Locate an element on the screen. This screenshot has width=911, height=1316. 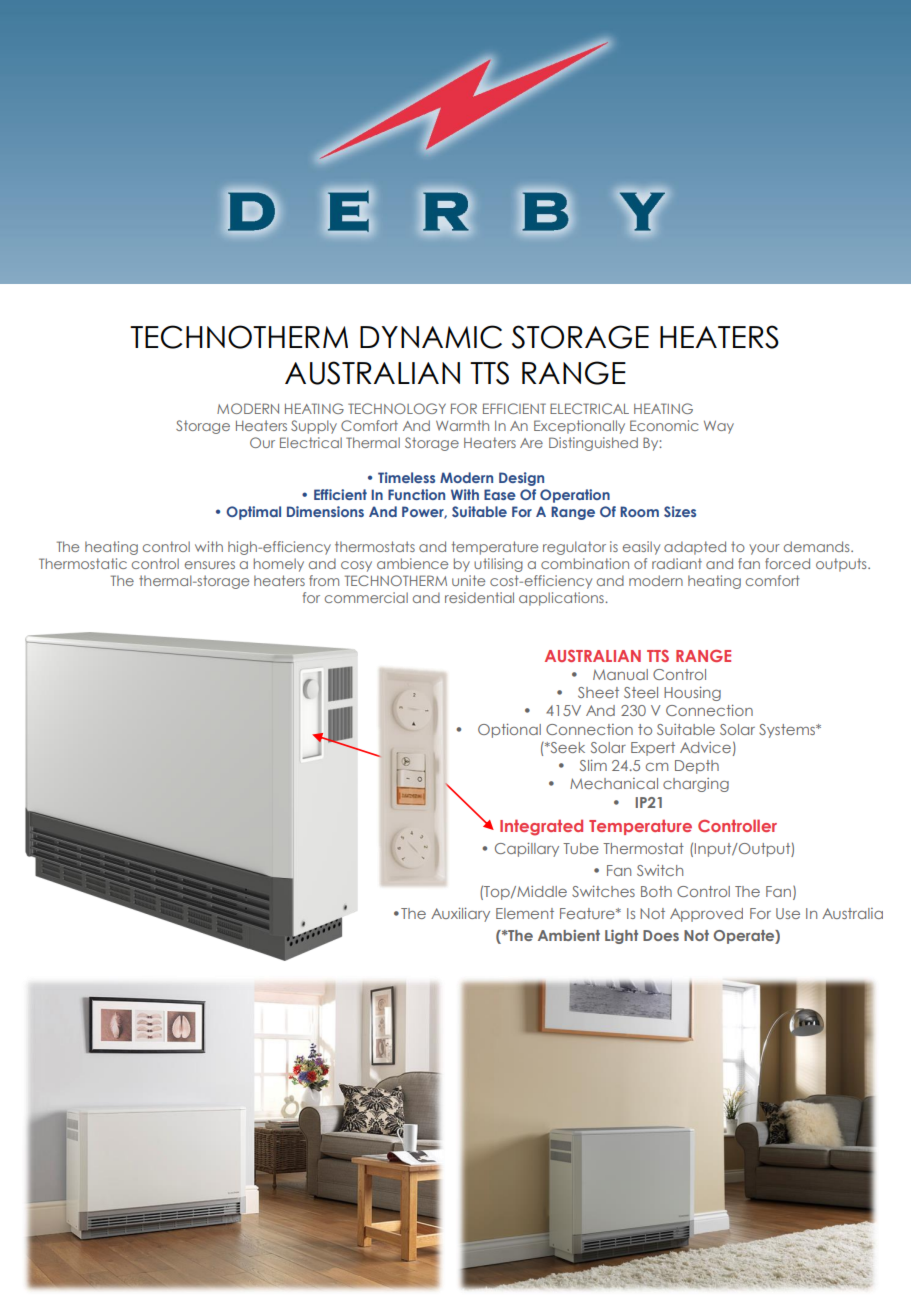
Housing is located at coordinates (692, 693).
